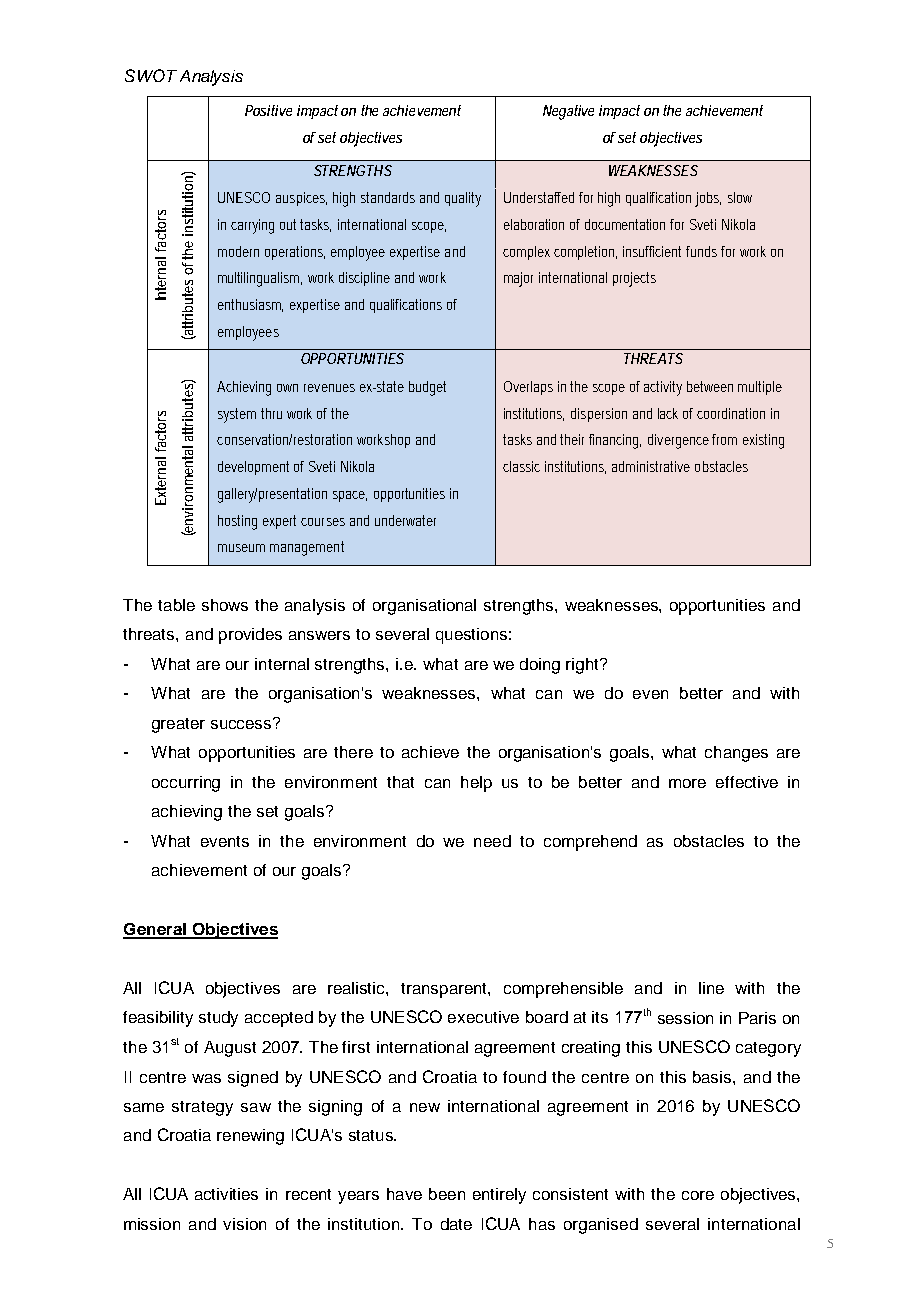 The height and width of the page is (1308, 924). What do you see at coordinates (736, 754) in the page?
I see `changes` at bounding box center [736, 754].
